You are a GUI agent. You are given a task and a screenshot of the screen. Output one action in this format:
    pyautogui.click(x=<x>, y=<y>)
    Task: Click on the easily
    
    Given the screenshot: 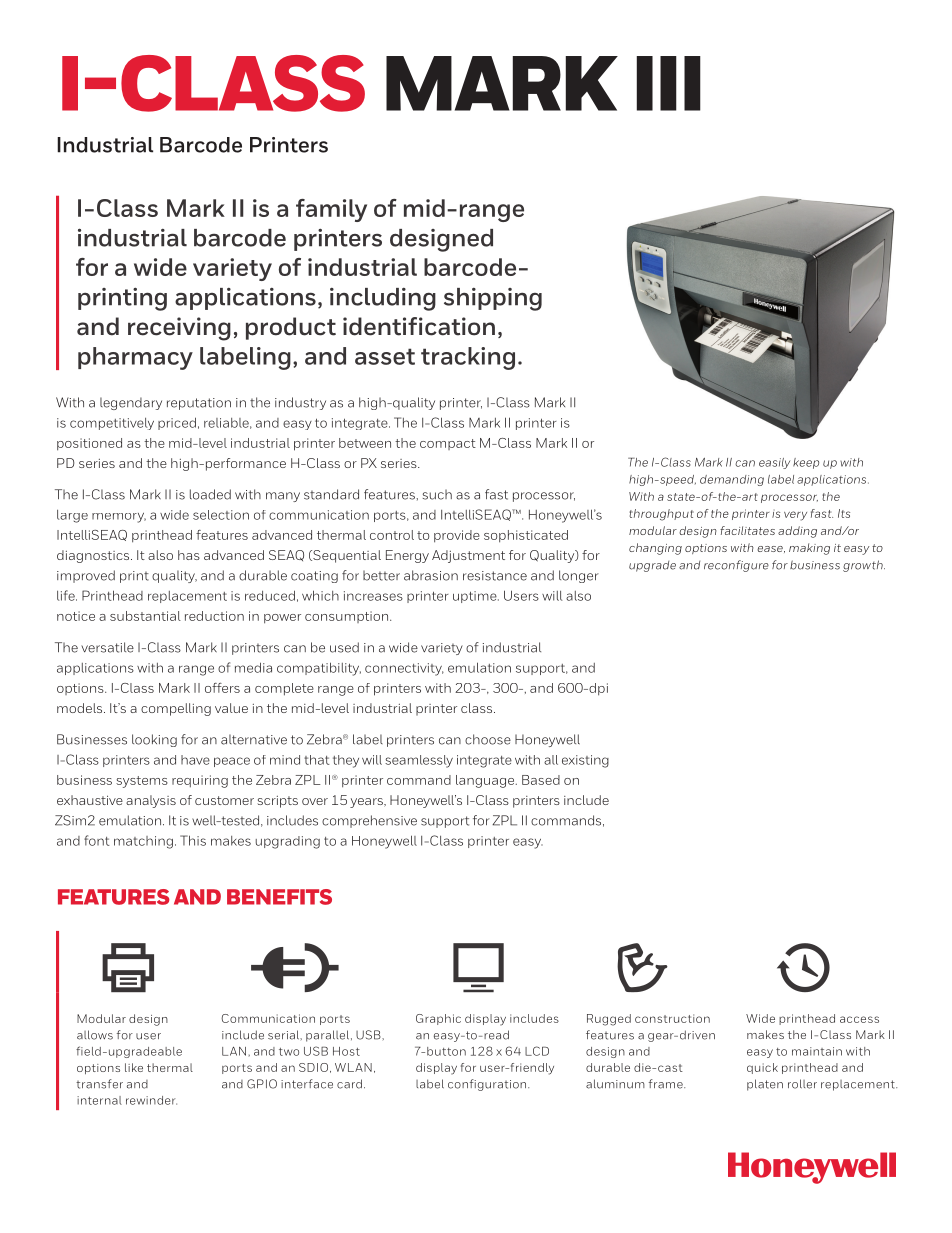 What is the action you would take?
    pyautogui.click(x=774, y=463)
